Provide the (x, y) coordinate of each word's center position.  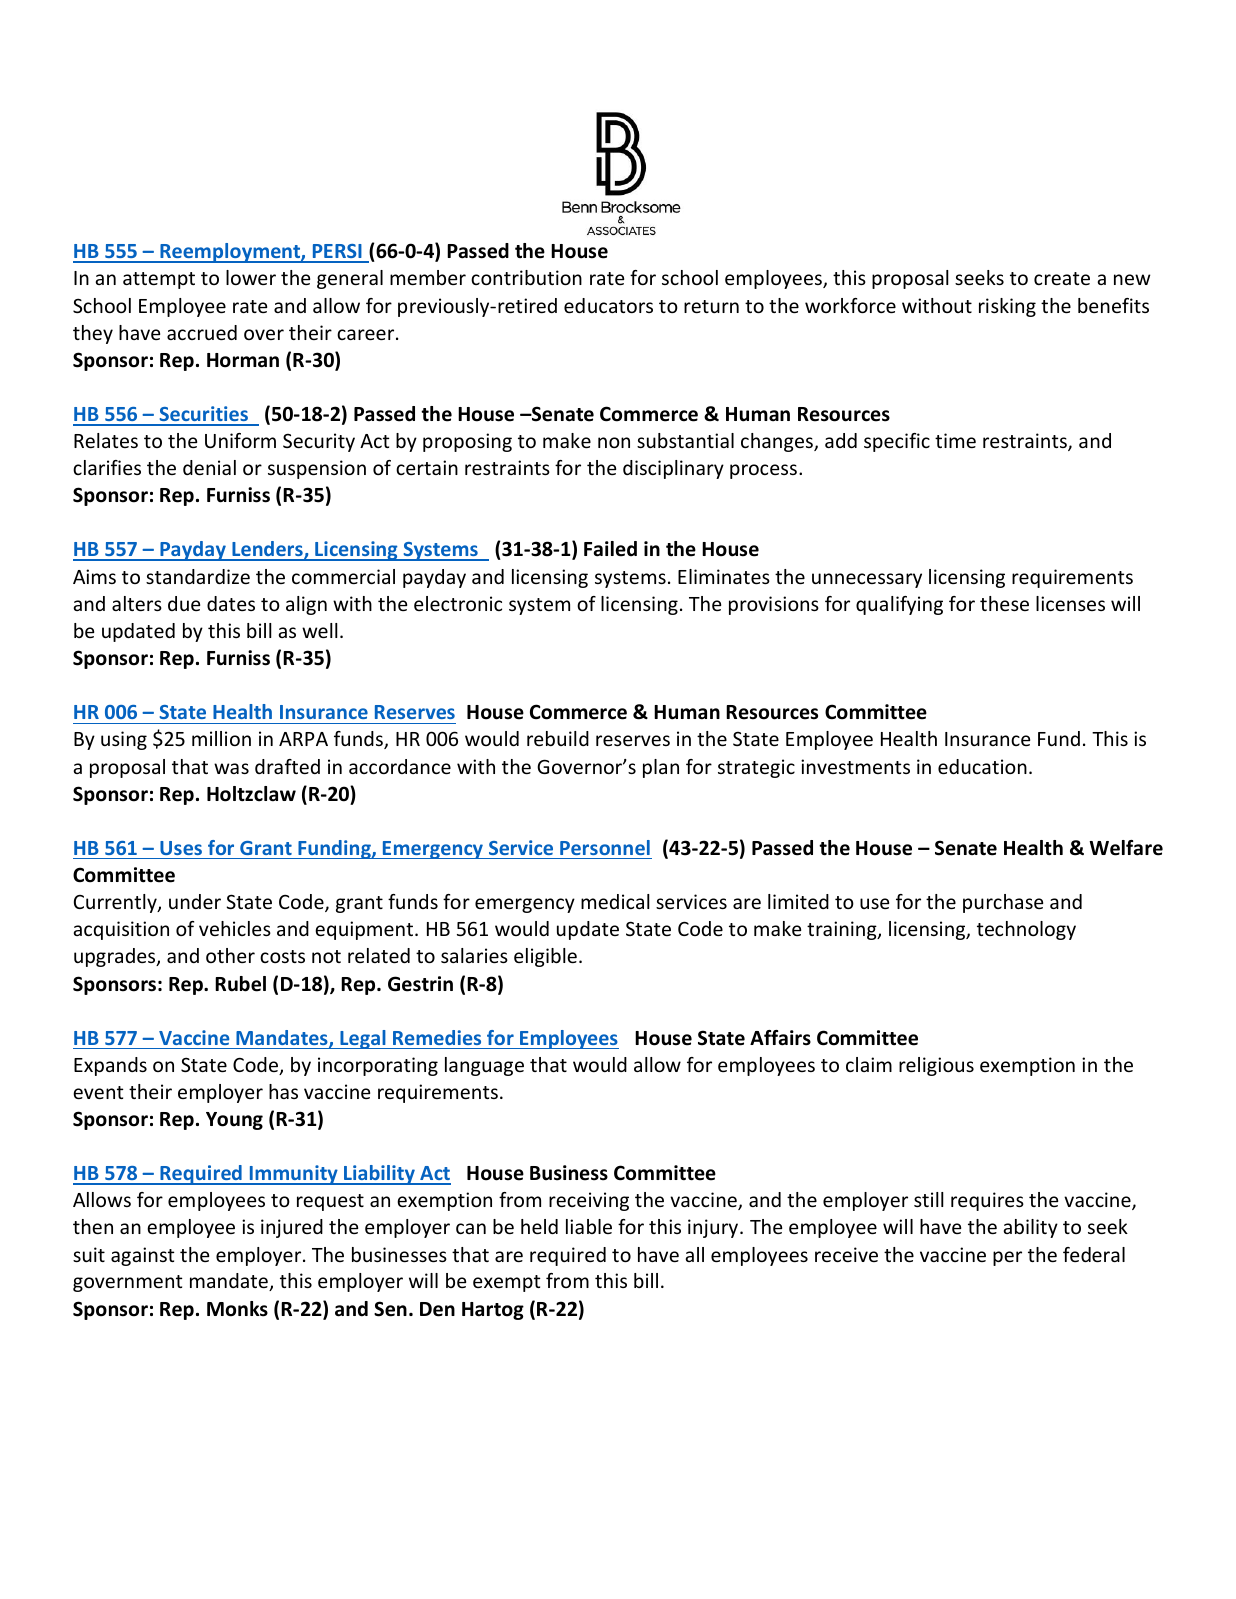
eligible (545, 957)
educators (608, 305)
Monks (237, 1309)
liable (589, 1226)
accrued (202, 332)
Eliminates (724, 576)
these (1004, 603)
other (230, 955)
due (184, 603)
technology (1026, 930)
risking (1007, 307)
